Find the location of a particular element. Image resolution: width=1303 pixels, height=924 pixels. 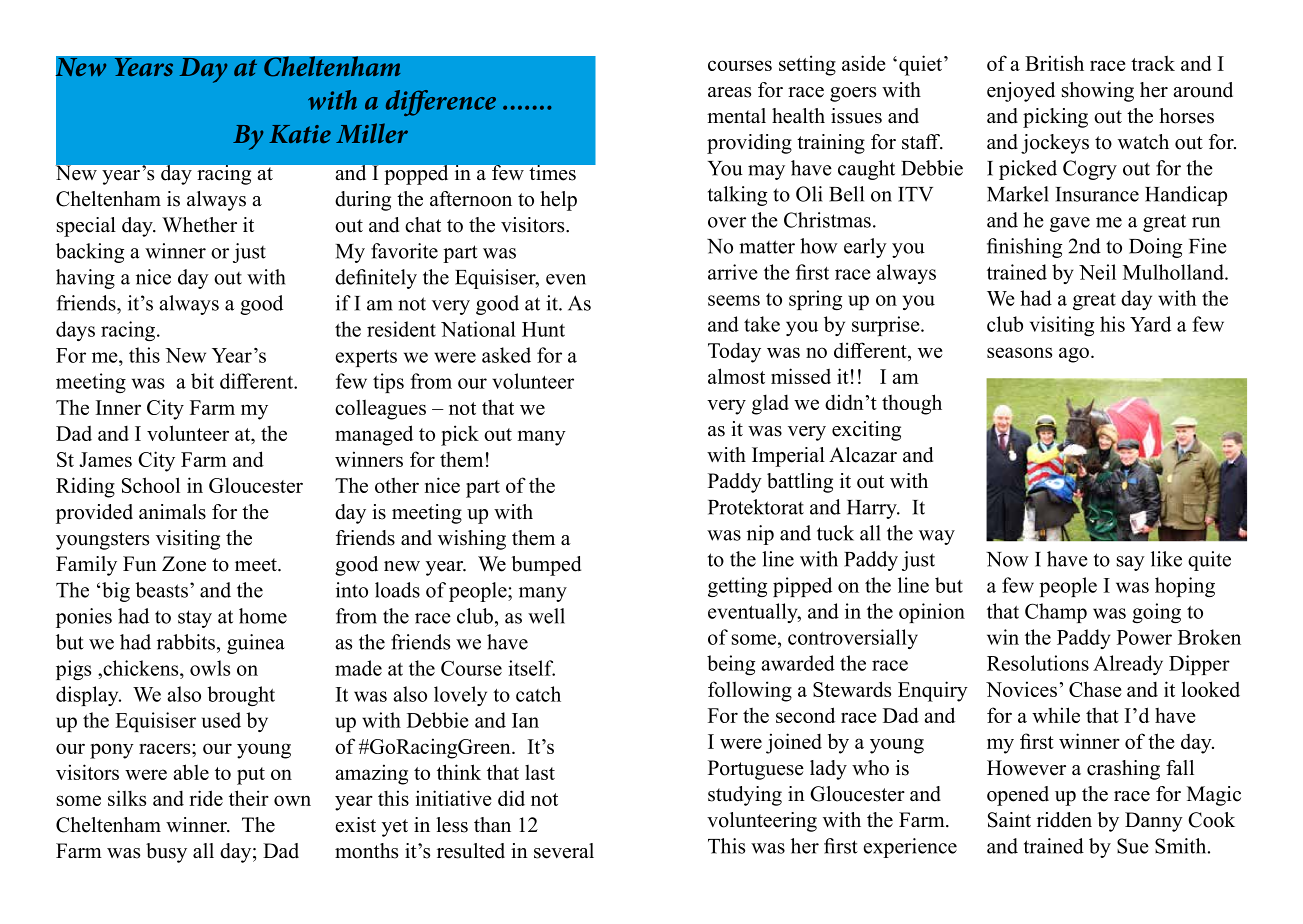

busy is located at coordinates (166, 853).
